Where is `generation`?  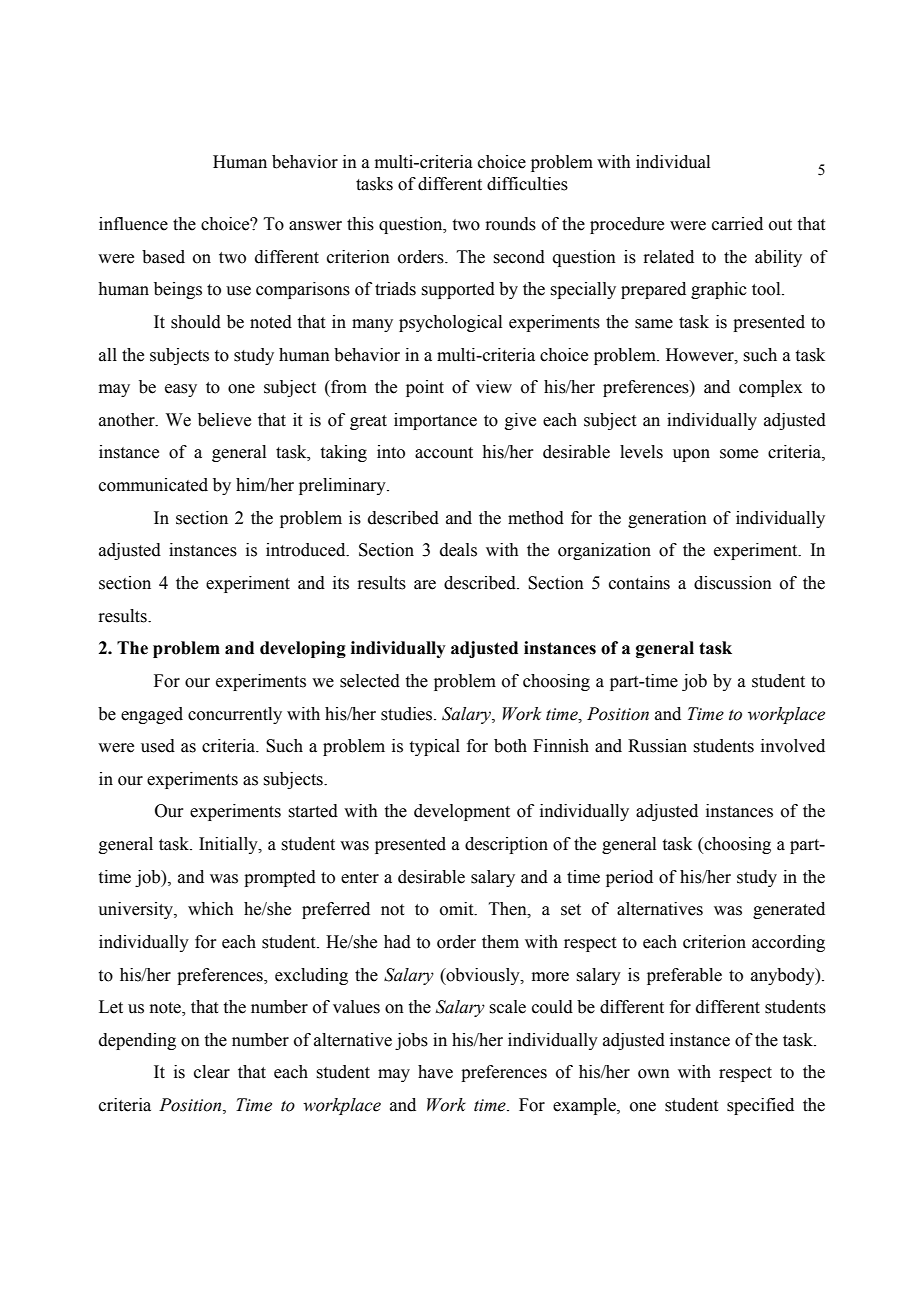 generation is located at coordinates (667, 519).
